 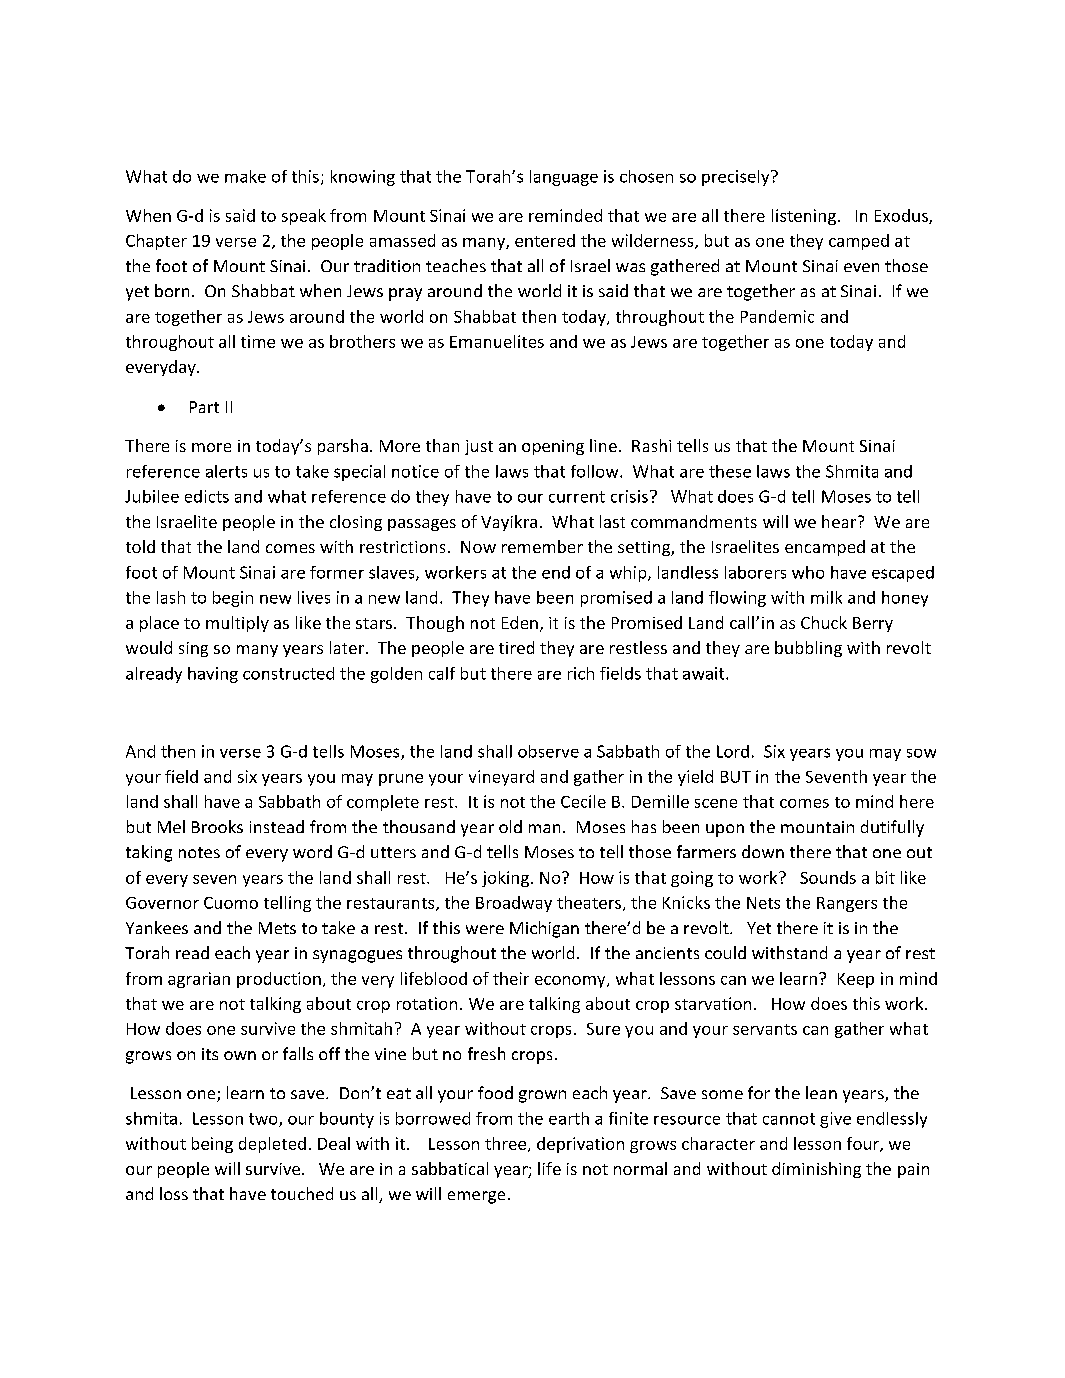 I want to click on diminishing, so click(x=816, y=1170).
